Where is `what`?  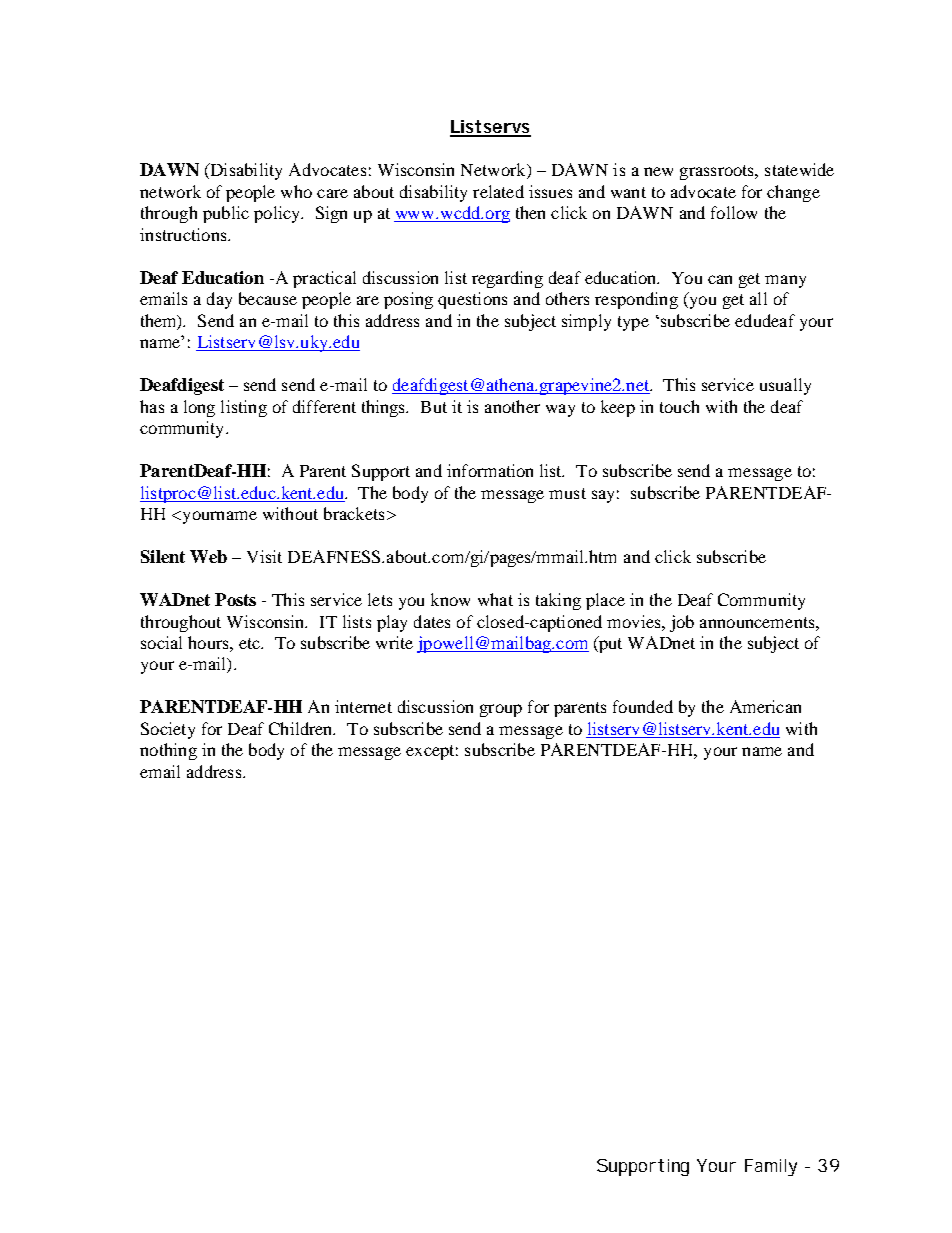
what is located at coordinates (495, 599).
